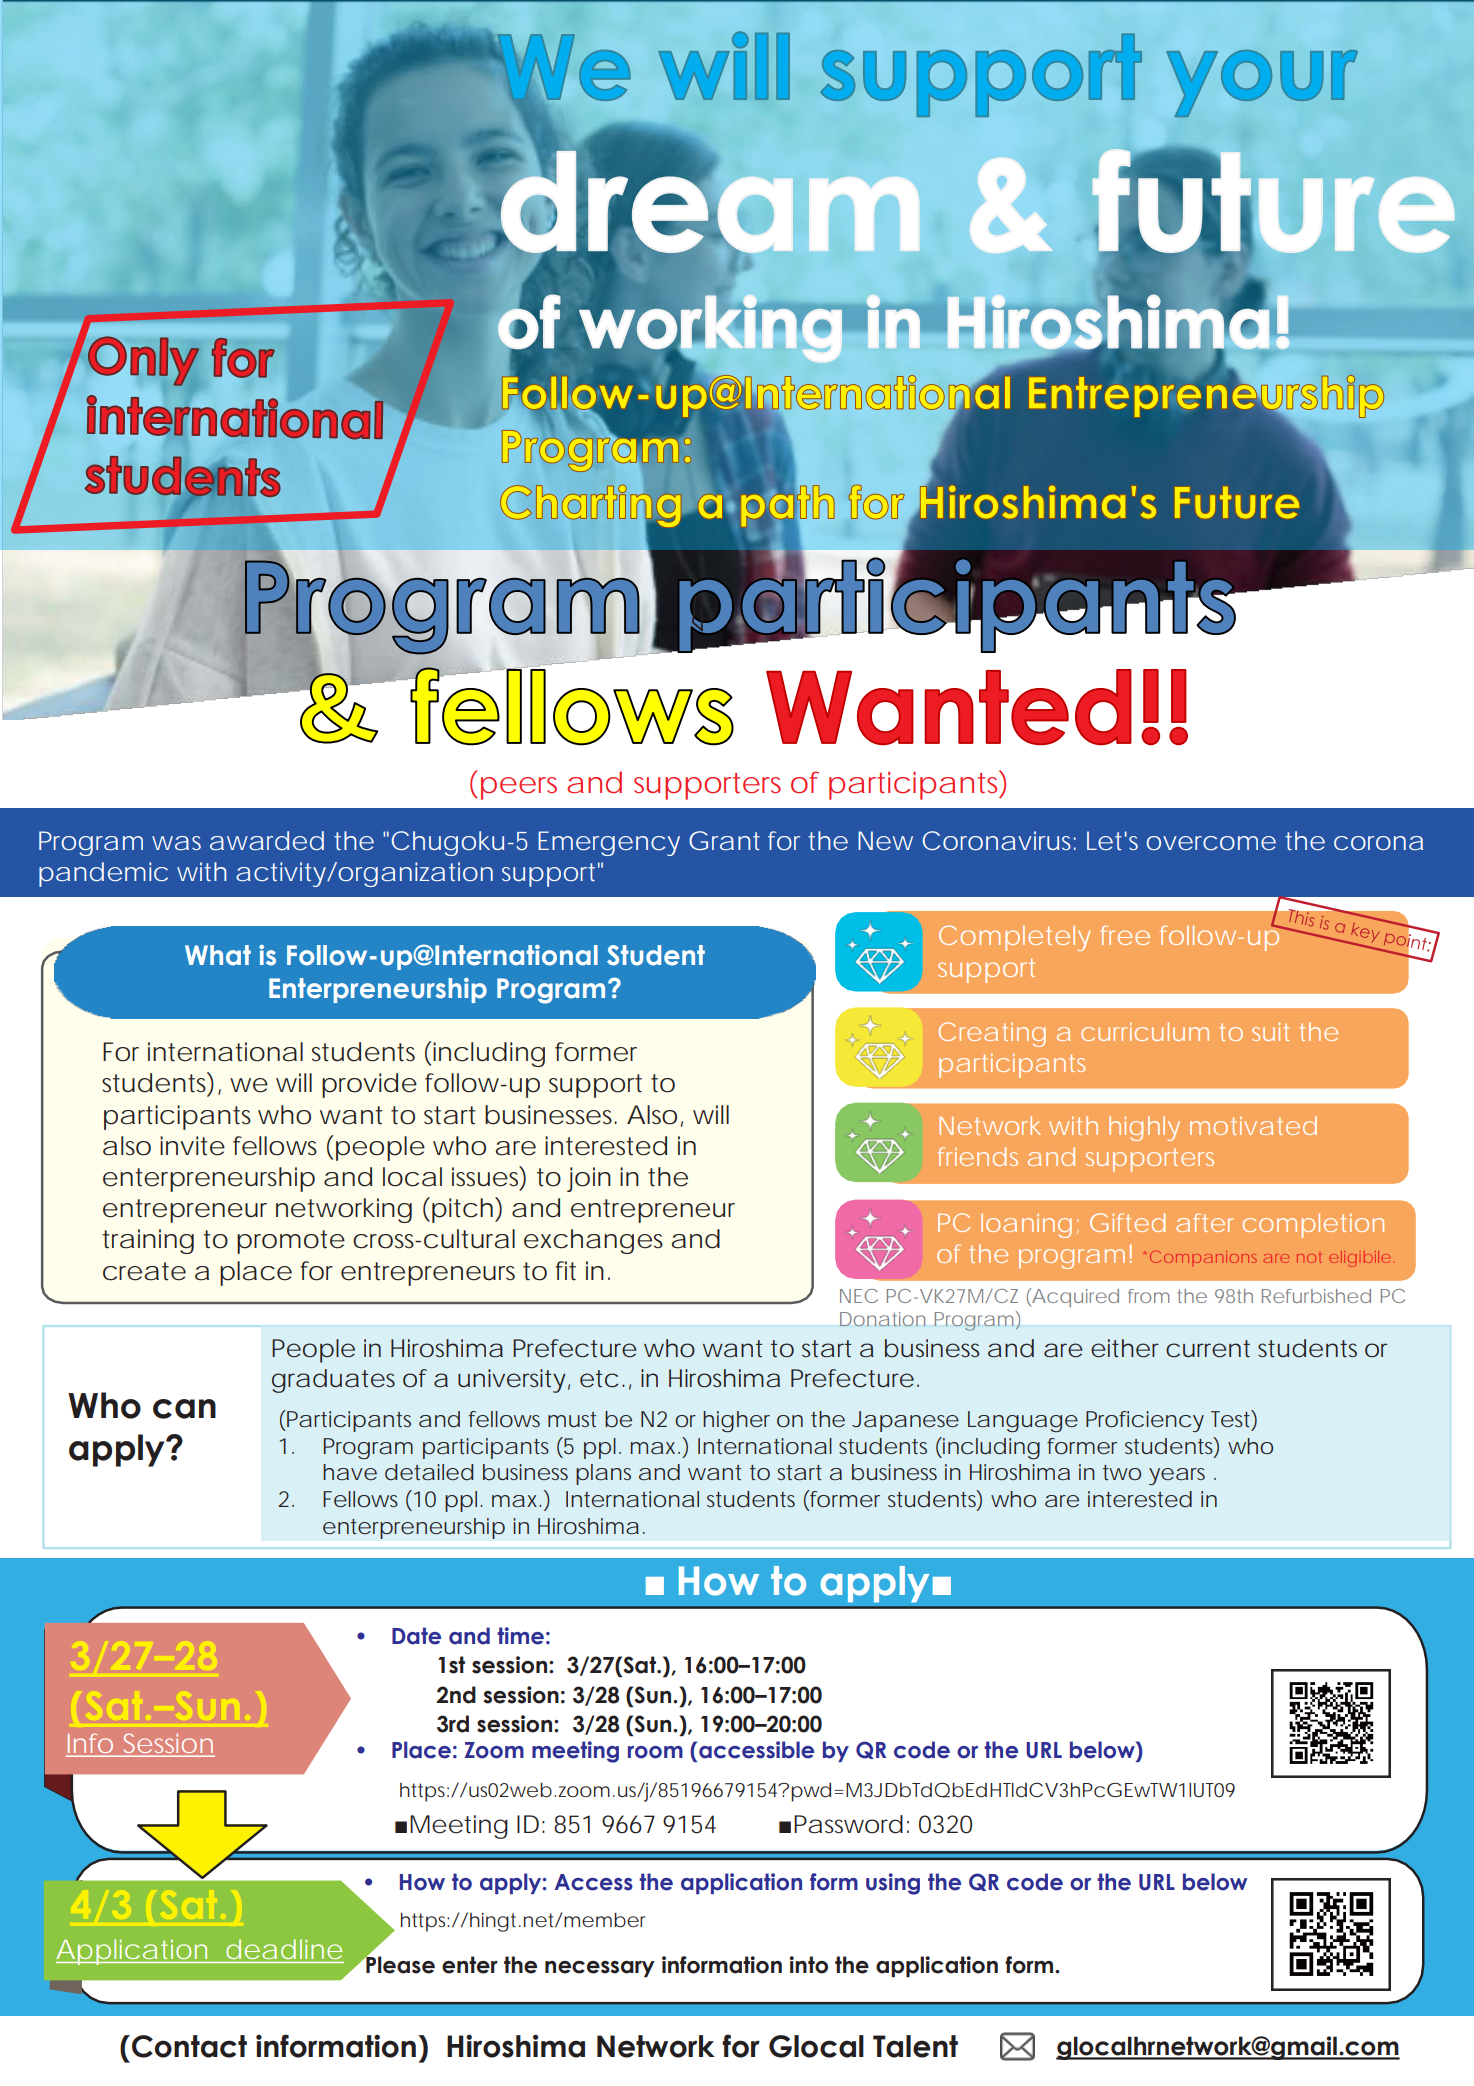 This page has width=1474, height=2086. Describe the element at coordinates (189, 2046) in the page. I see `Contact` at that location.
